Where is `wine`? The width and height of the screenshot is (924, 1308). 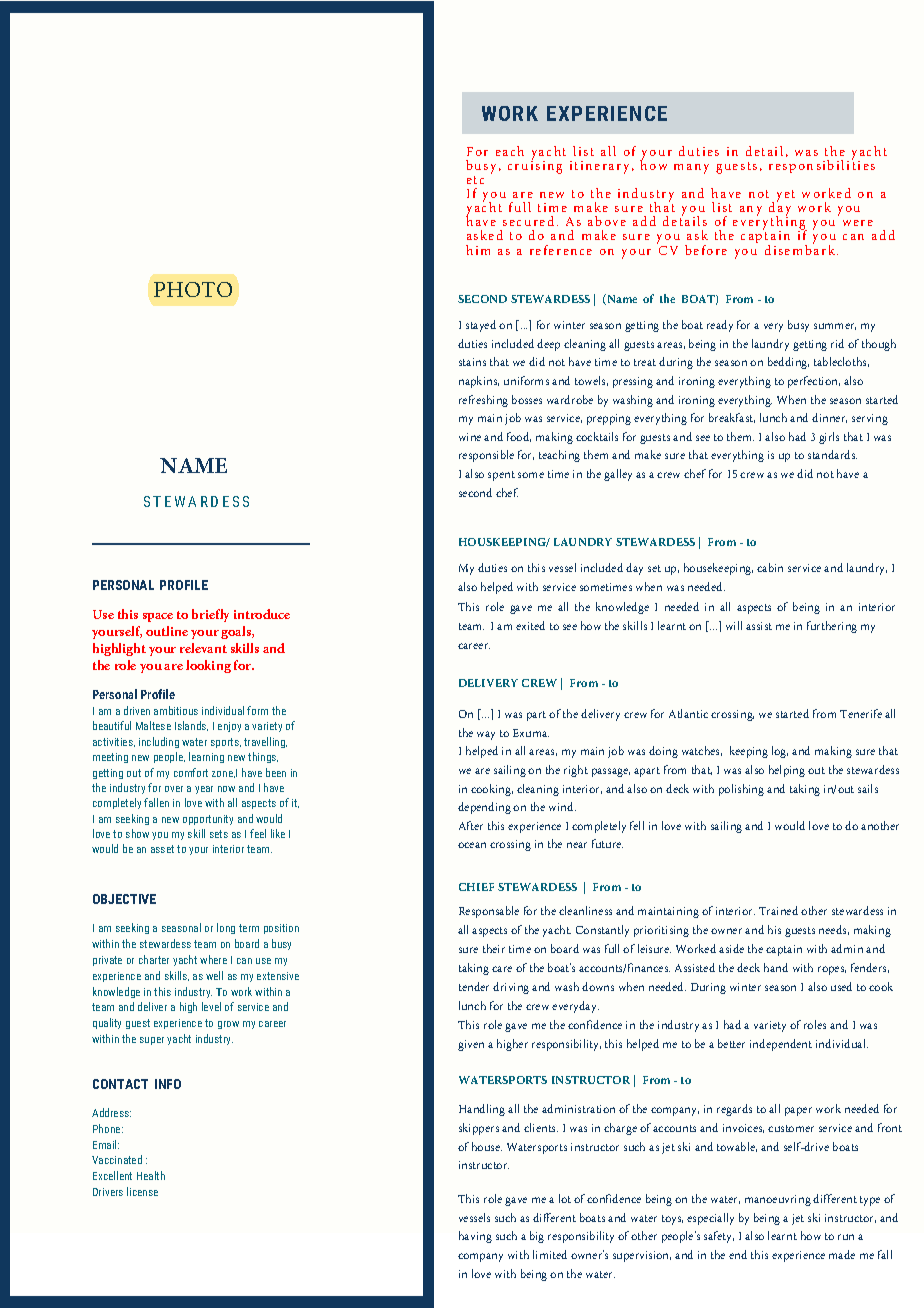 wine is located at coordinates (470, 437).
